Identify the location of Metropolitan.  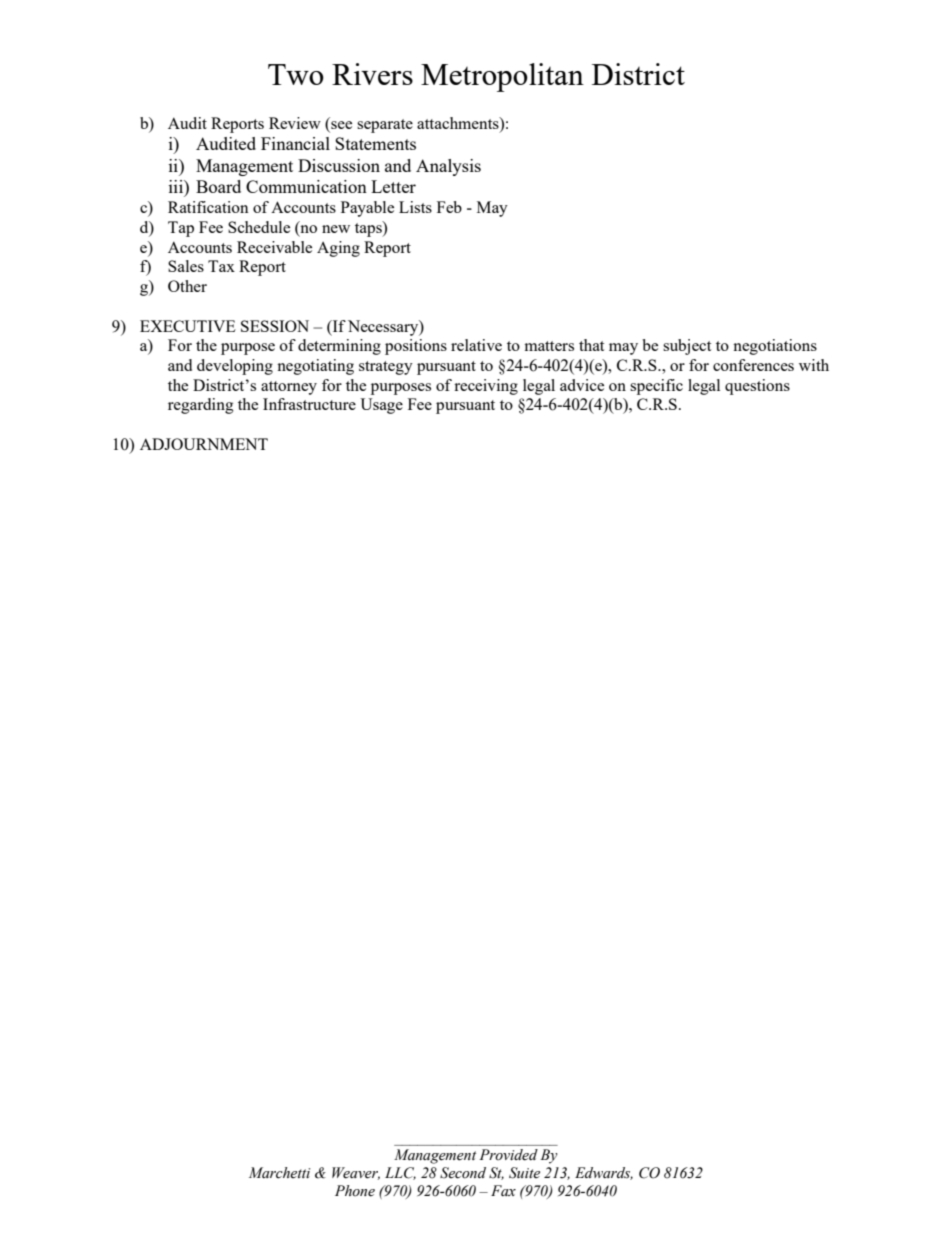
(502, 77).
